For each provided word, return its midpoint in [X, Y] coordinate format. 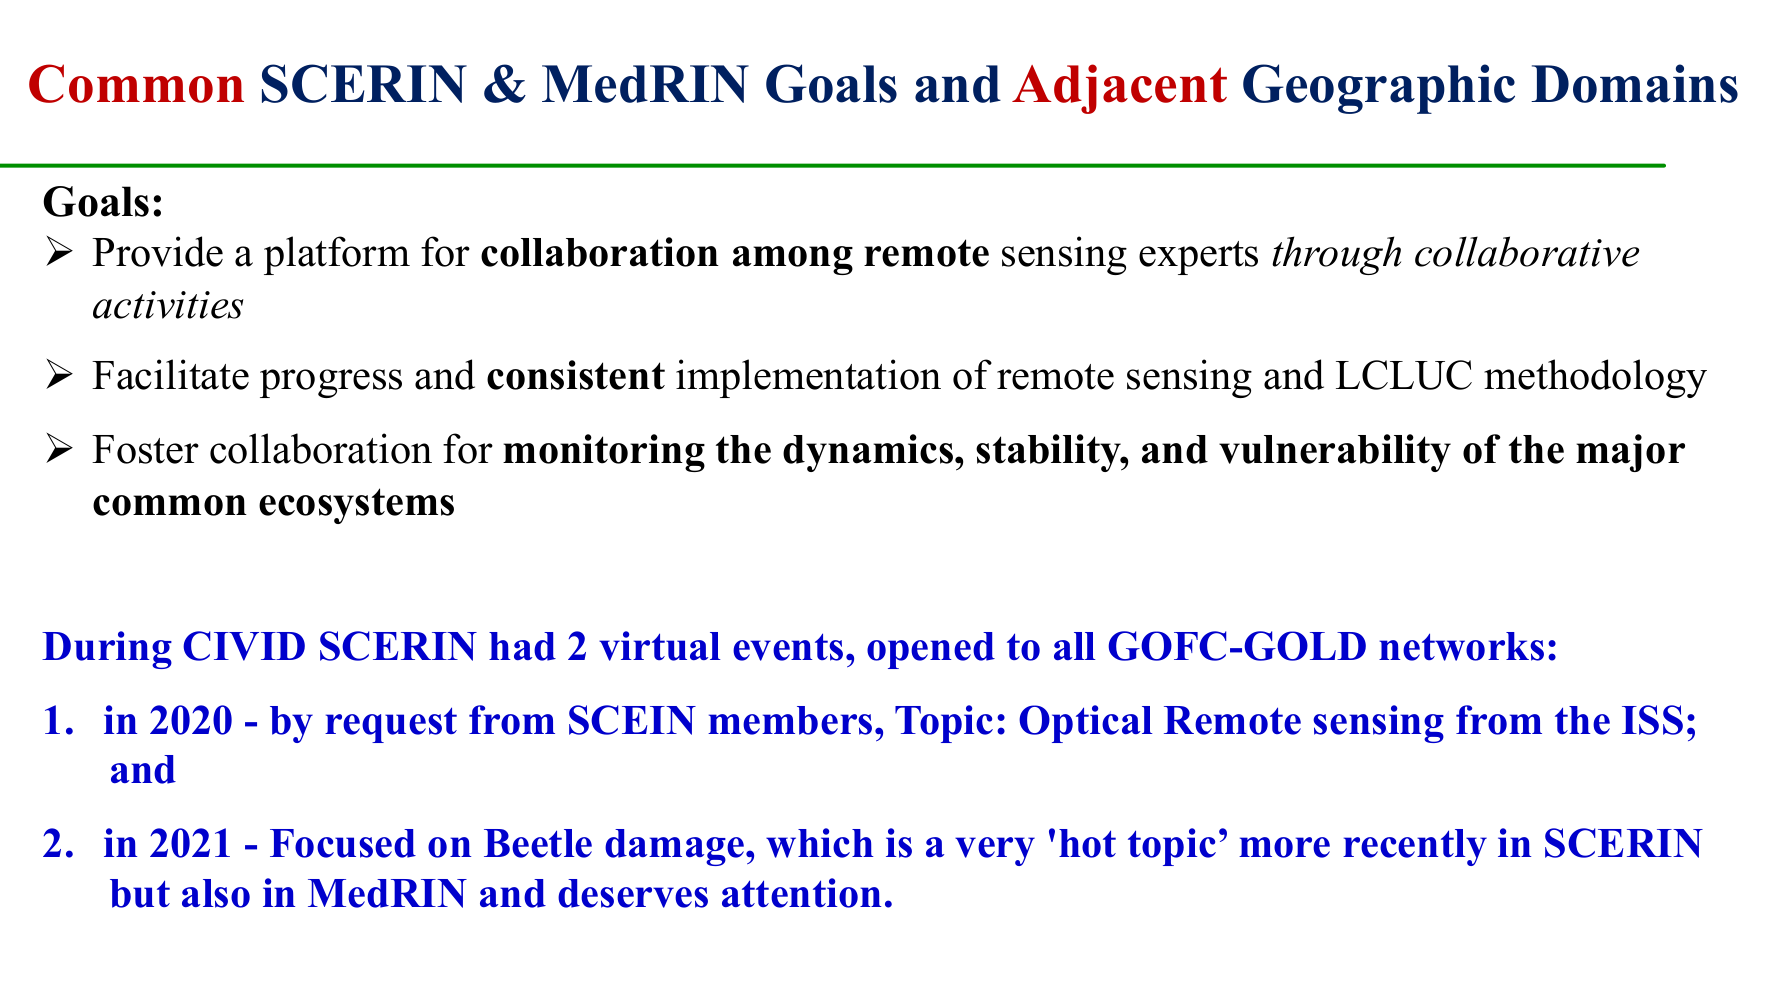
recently [1415, 847]
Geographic [1379, 89]
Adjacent [1119, 89]
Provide [157, 251]
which [819, 843]
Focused [343, 843]
